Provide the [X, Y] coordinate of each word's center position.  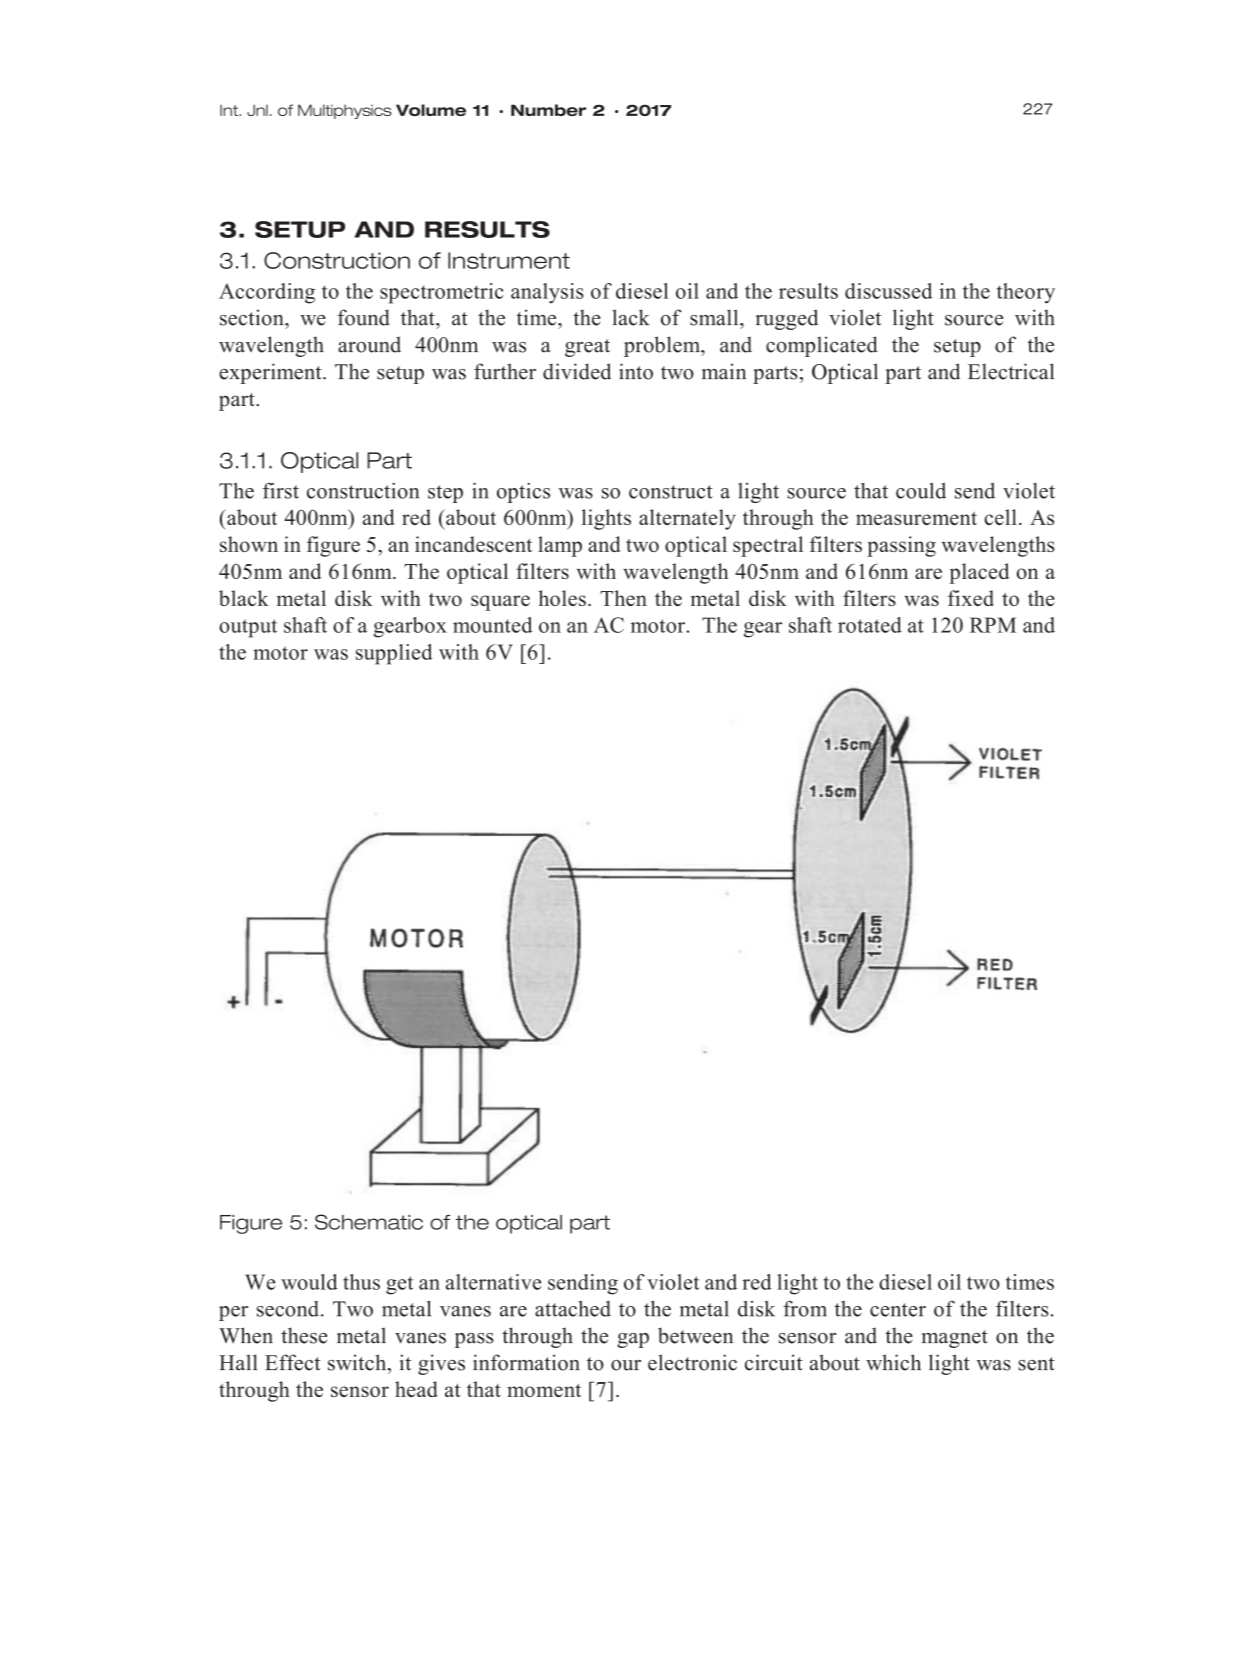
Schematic [369, 1222]
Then [623, 598]
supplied [394, 654]
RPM [993, 625]
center [898, 1310]
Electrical [1011, 371]
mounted [492, 625]
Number [548, 110]
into [636, 371]
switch [358, 1362]
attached [573, 1309]
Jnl [257, 110]
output [248, 628]
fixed [971, 598]
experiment [271, 373]
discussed [888, 291]
